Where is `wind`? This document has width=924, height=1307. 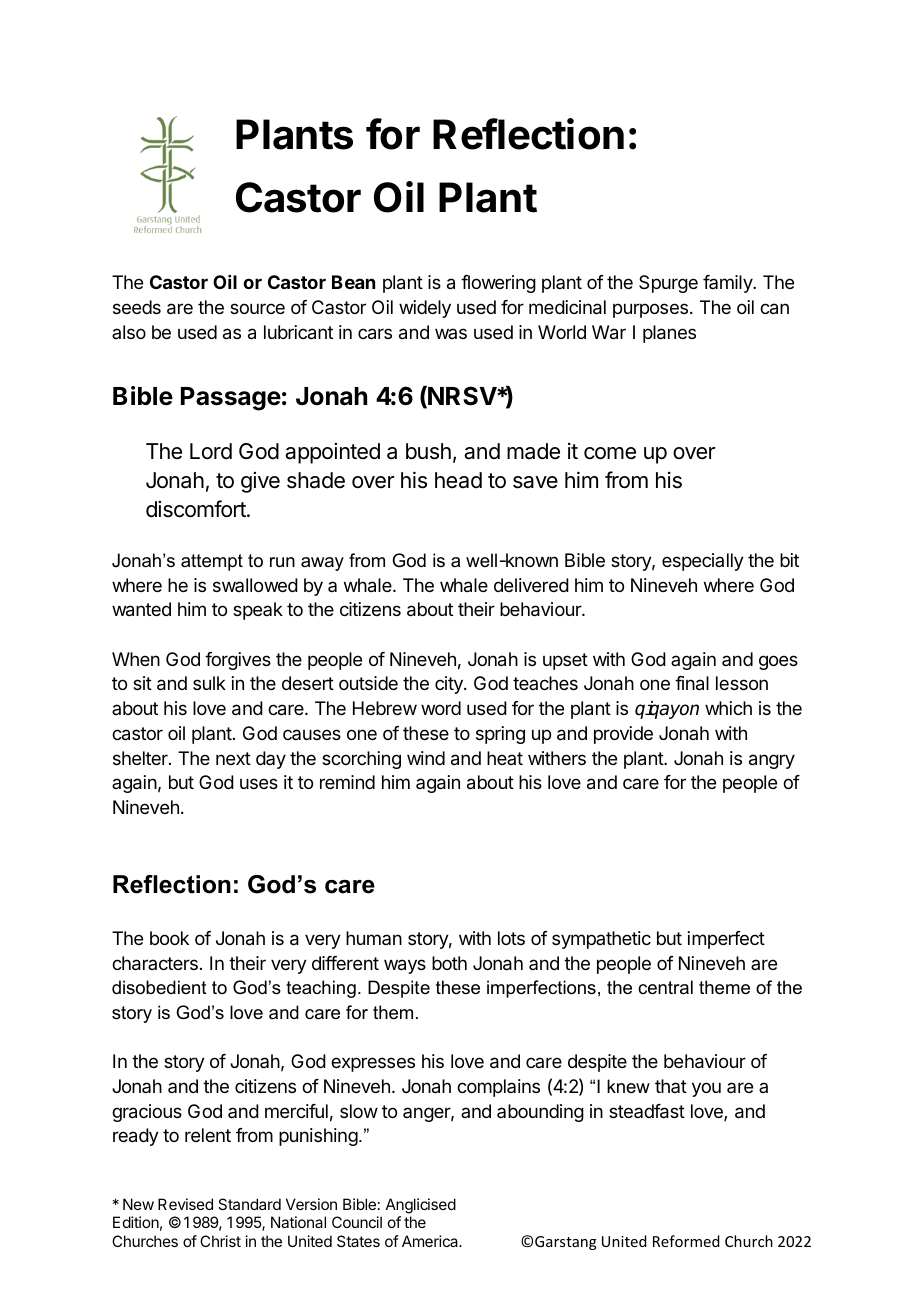
wind is located at coordinates (426, 758).
